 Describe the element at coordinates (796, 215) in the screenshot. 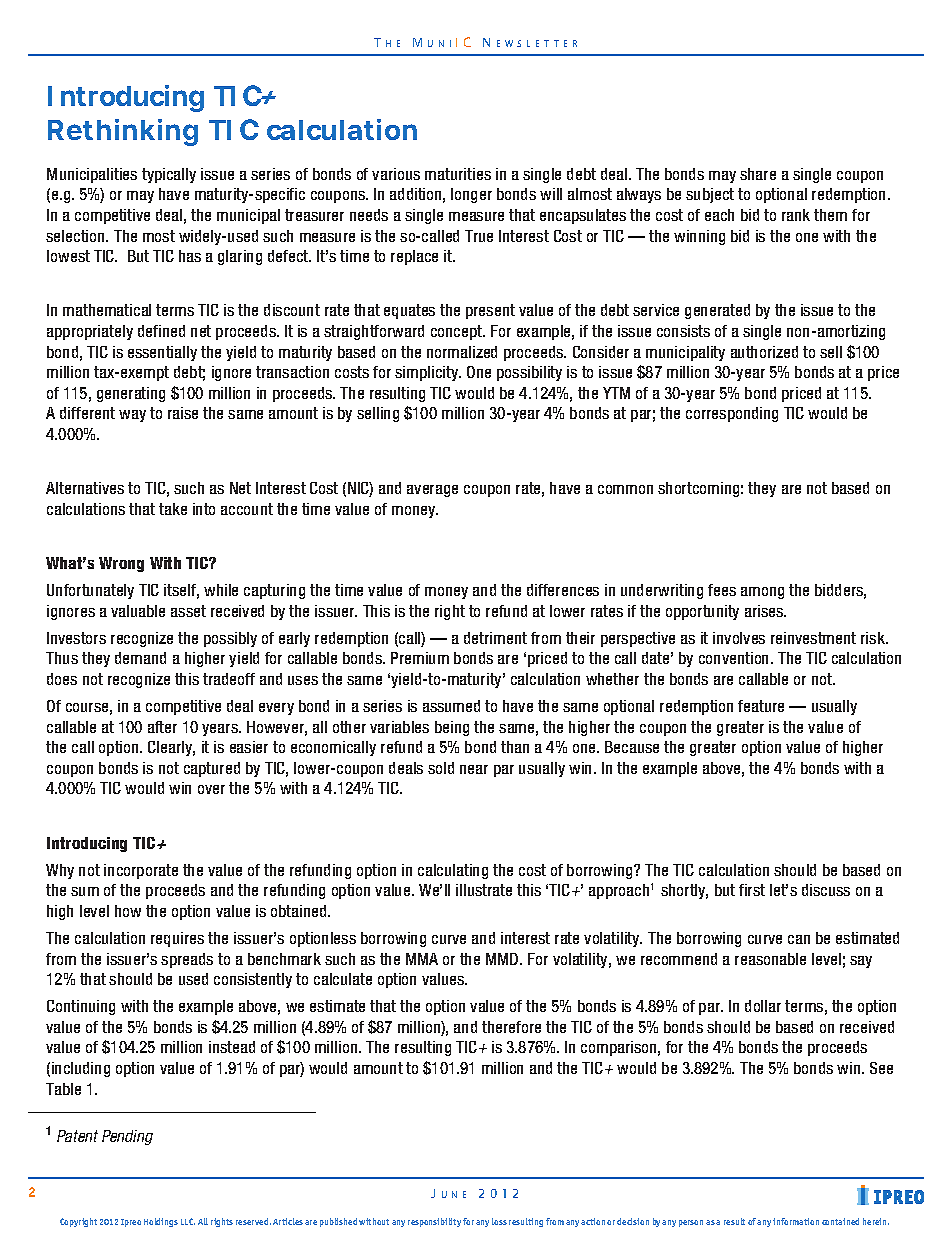

I see `rank` at that location.
